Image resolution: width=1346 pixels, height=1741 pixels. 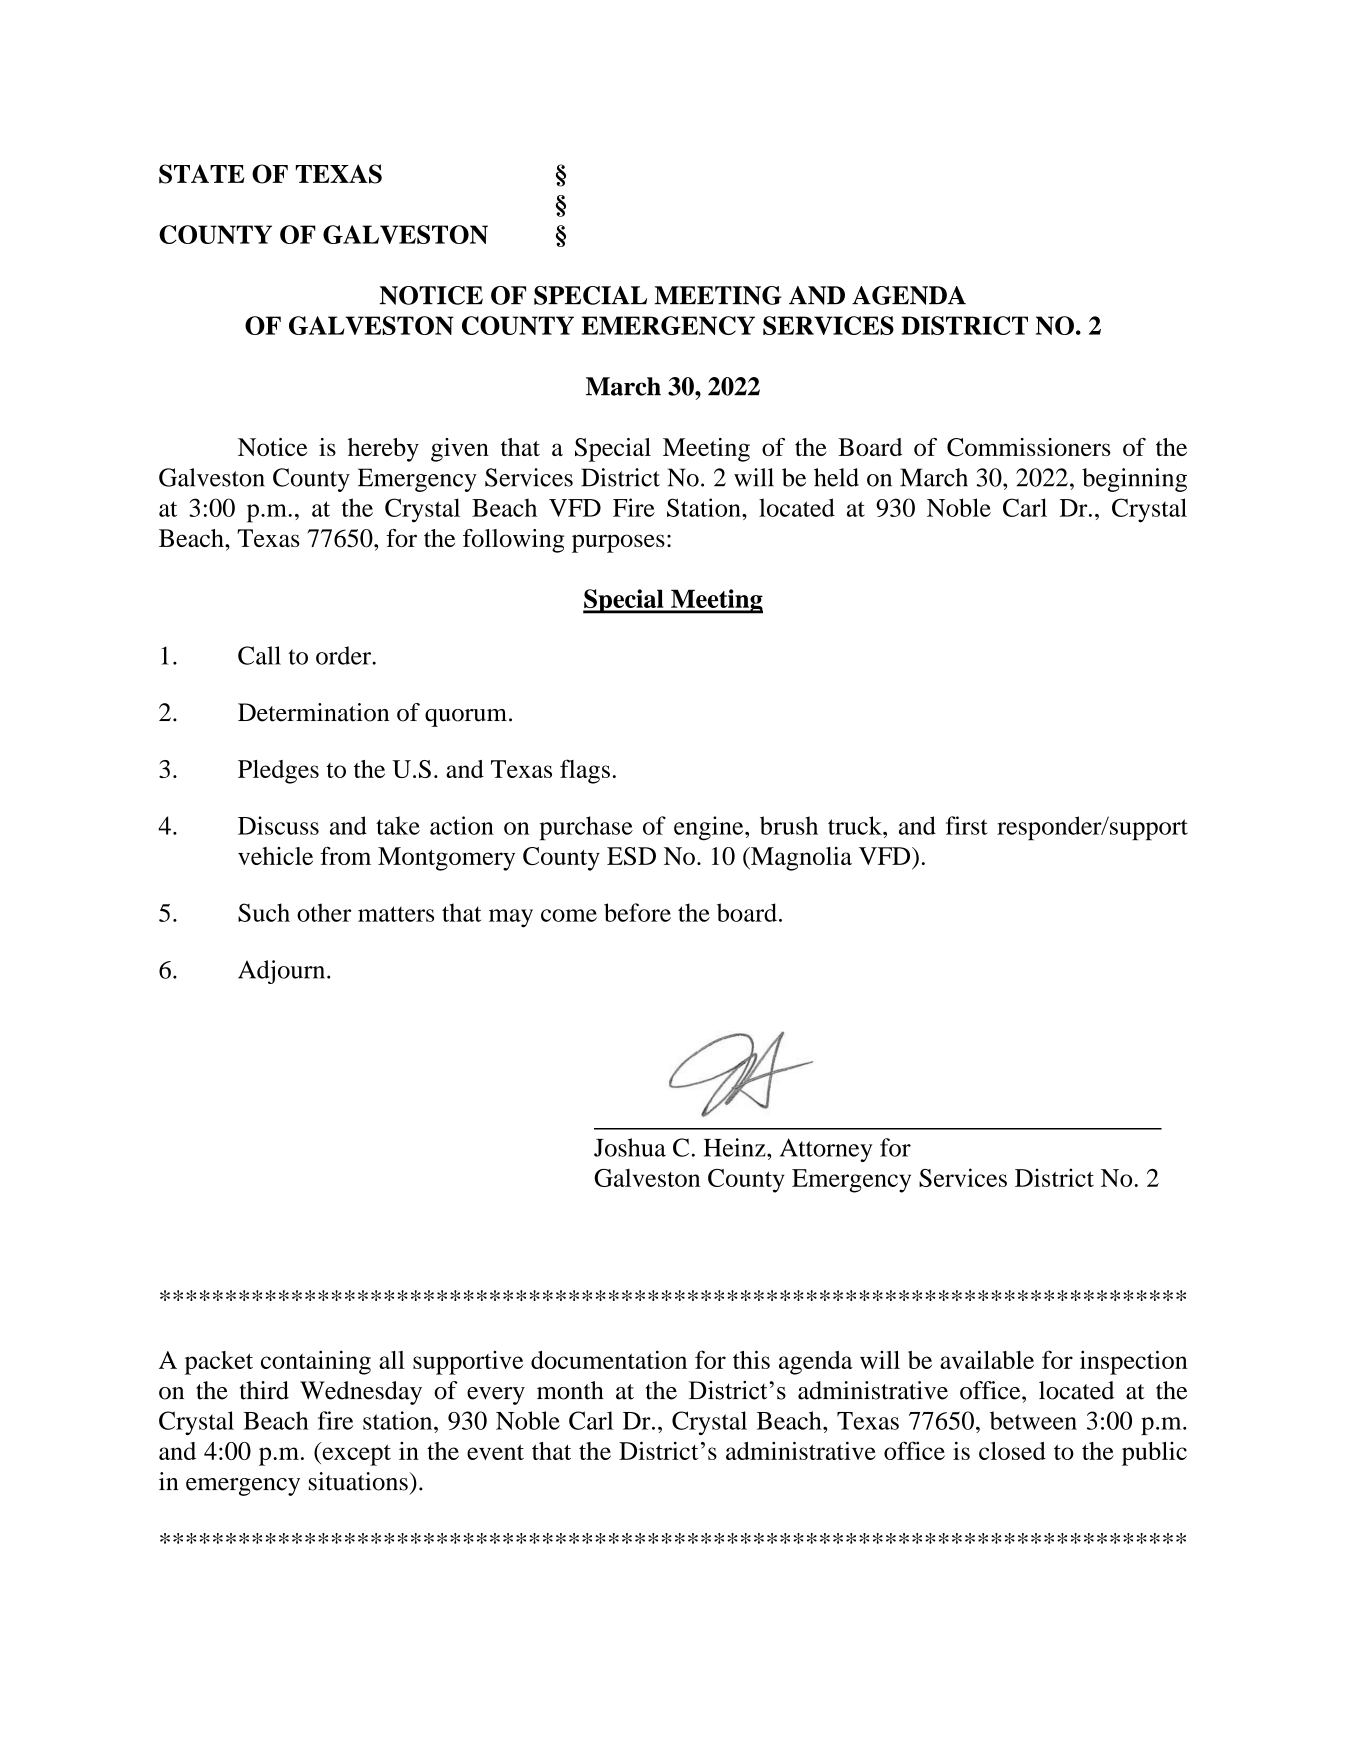 I want to click on STATE, so click(x=202, y=174).
